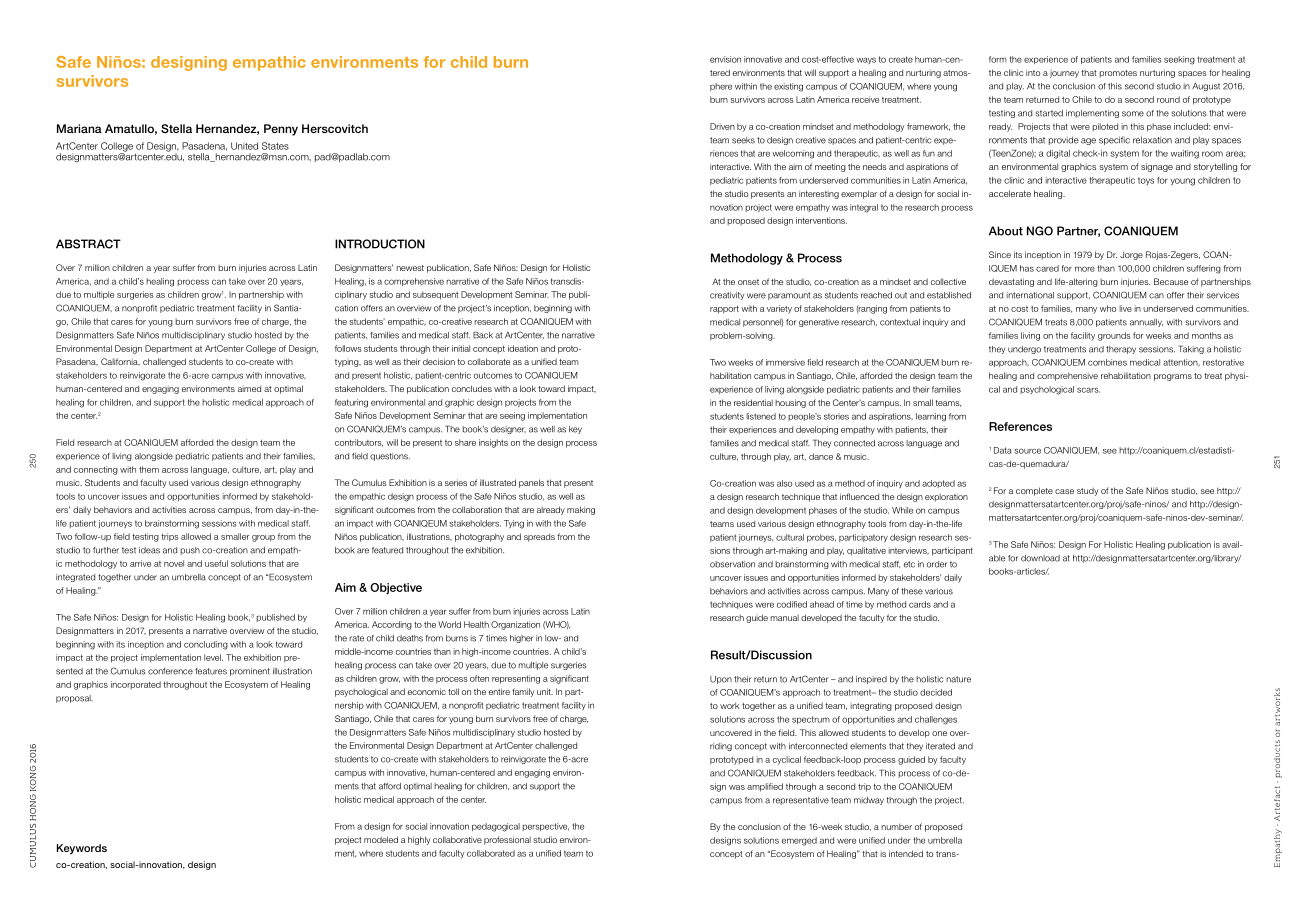  I want to click on rapport, so click(724, 310).
